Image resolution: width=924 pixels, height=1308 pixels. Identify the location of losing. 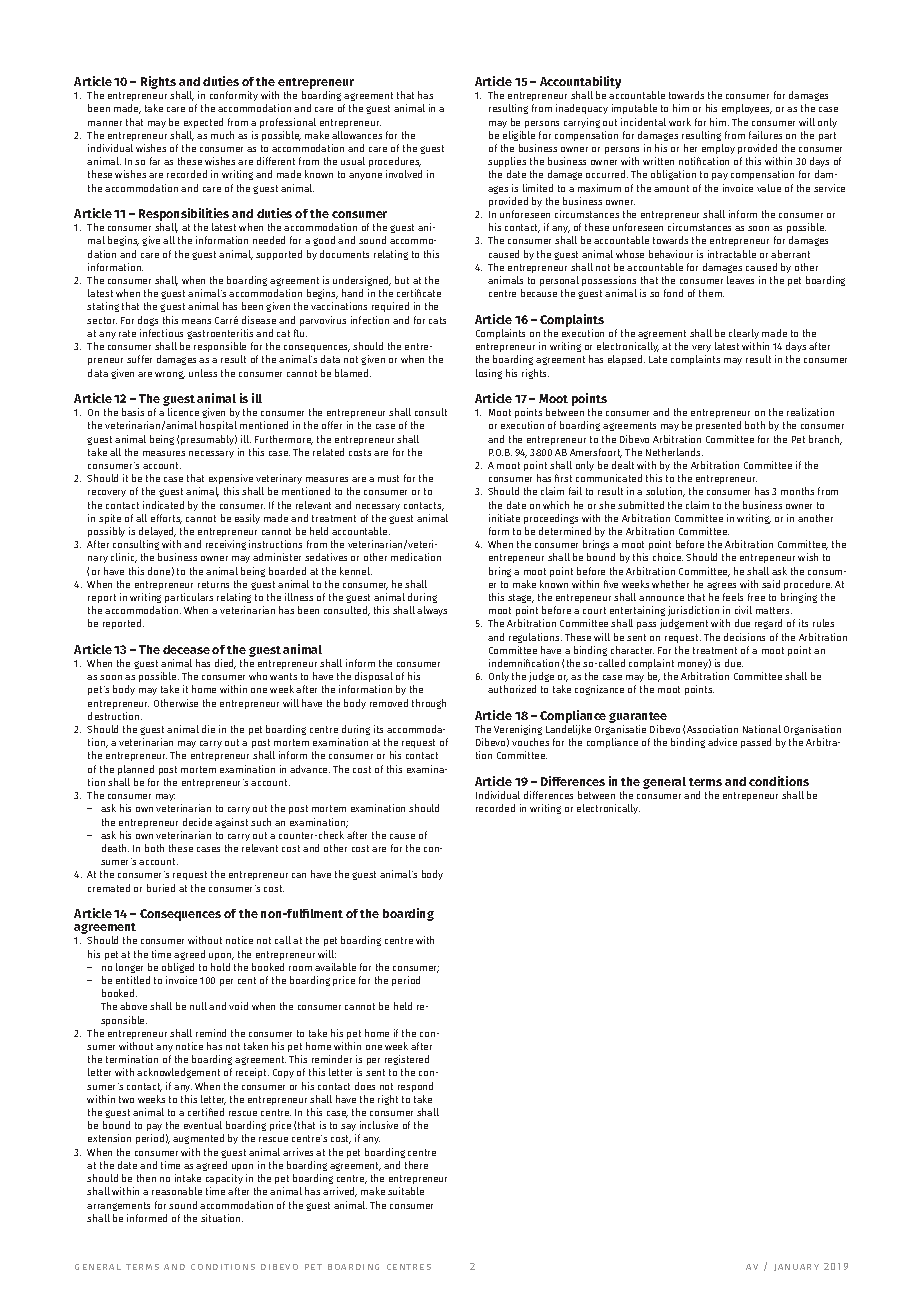
(489, 374).
